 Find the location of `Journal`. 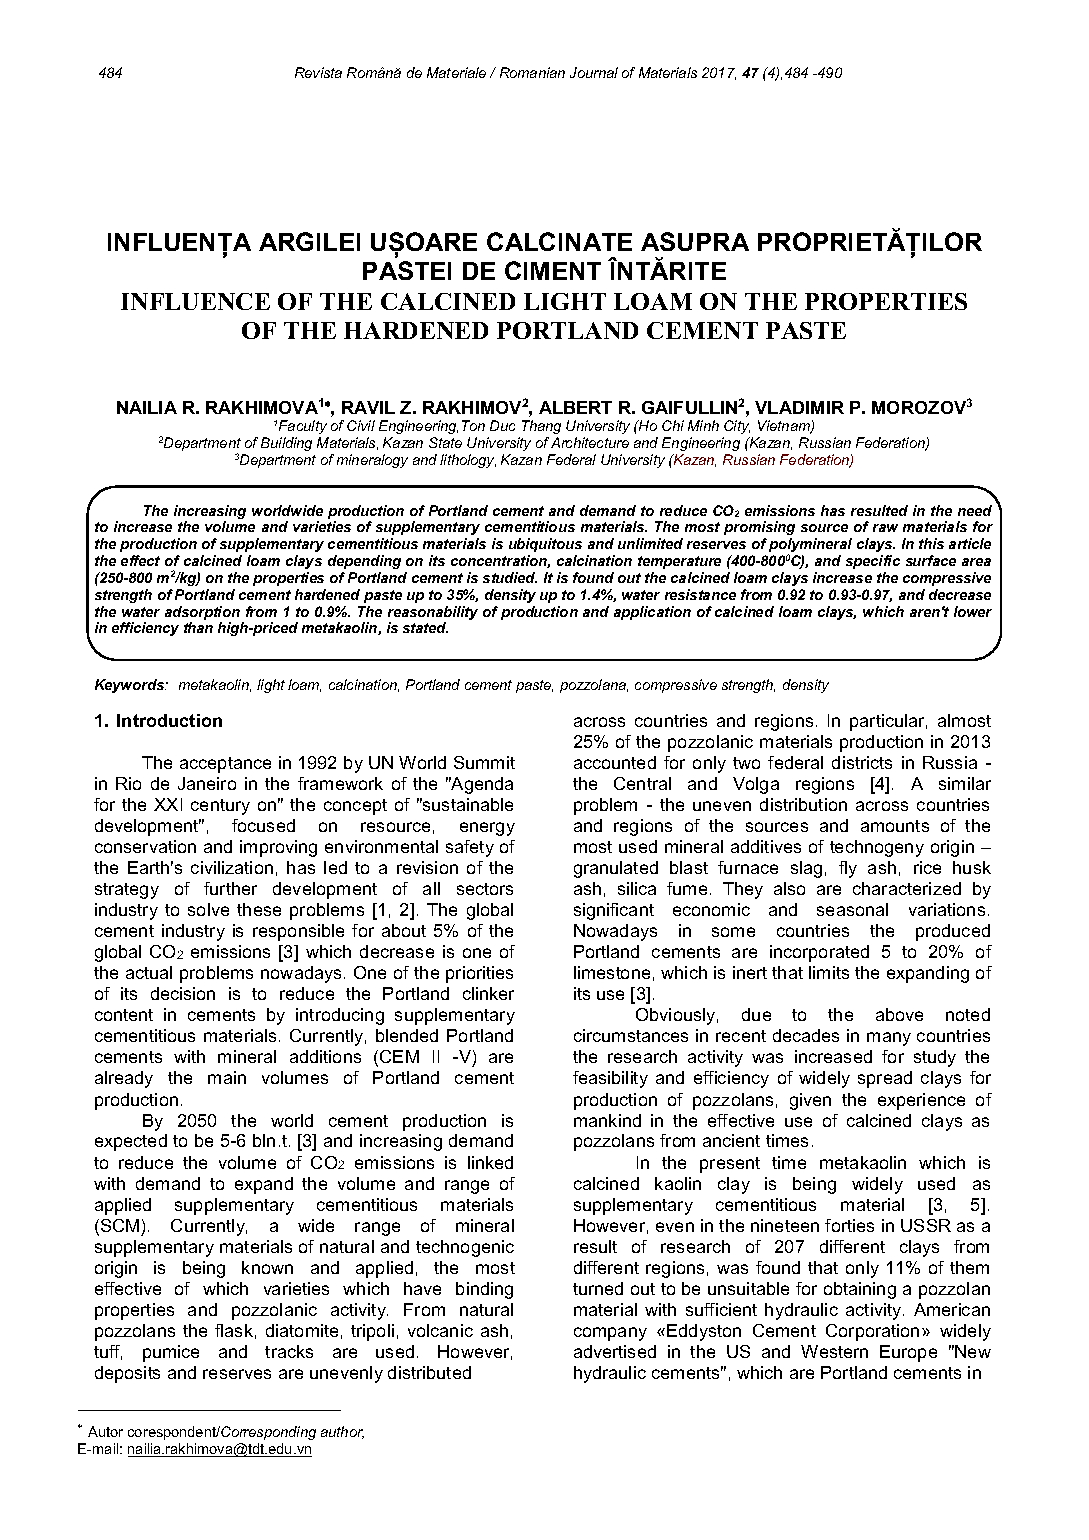

Journal is located at coordinates (594, 72).
